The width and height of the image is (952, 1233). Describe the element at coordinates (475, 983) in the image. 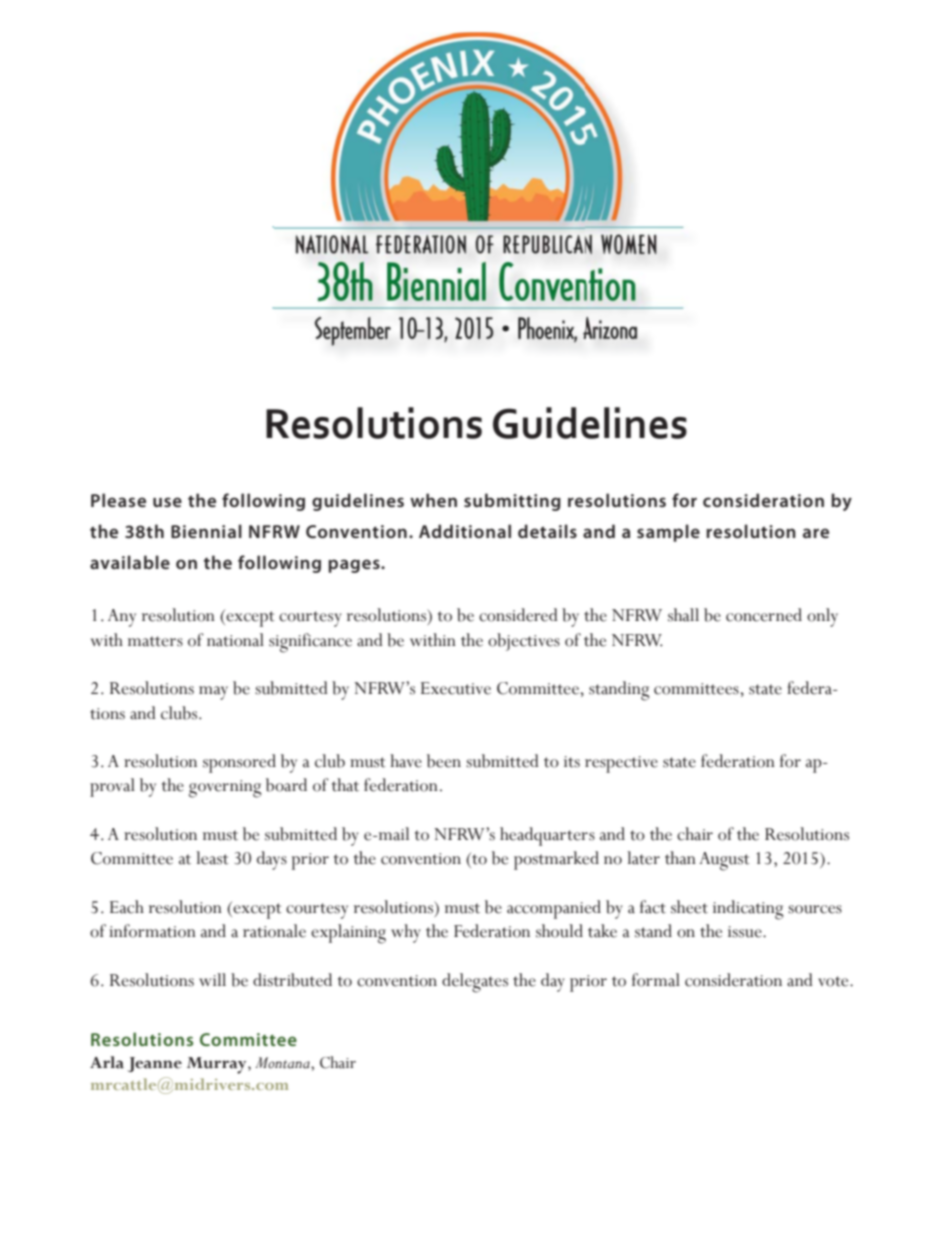

I see `delegates` at that location.
